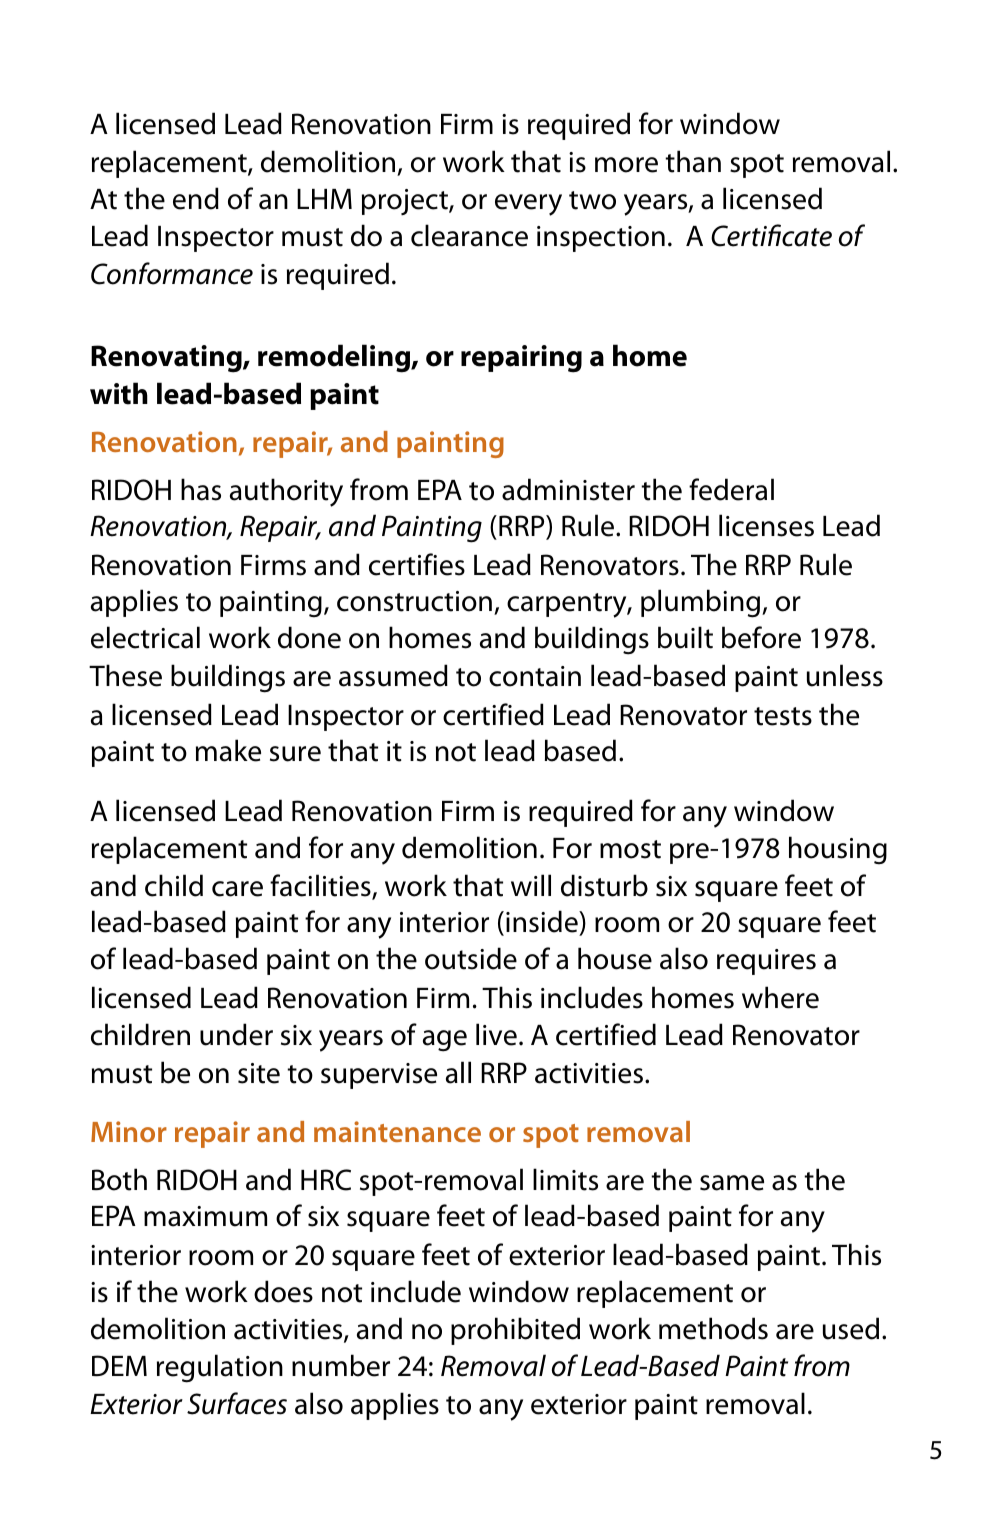 This document has width=988, height=1526. What do you see at coordinates (771, 235) in the document?
I see `Certificate` at bounding box center [771, 235].
